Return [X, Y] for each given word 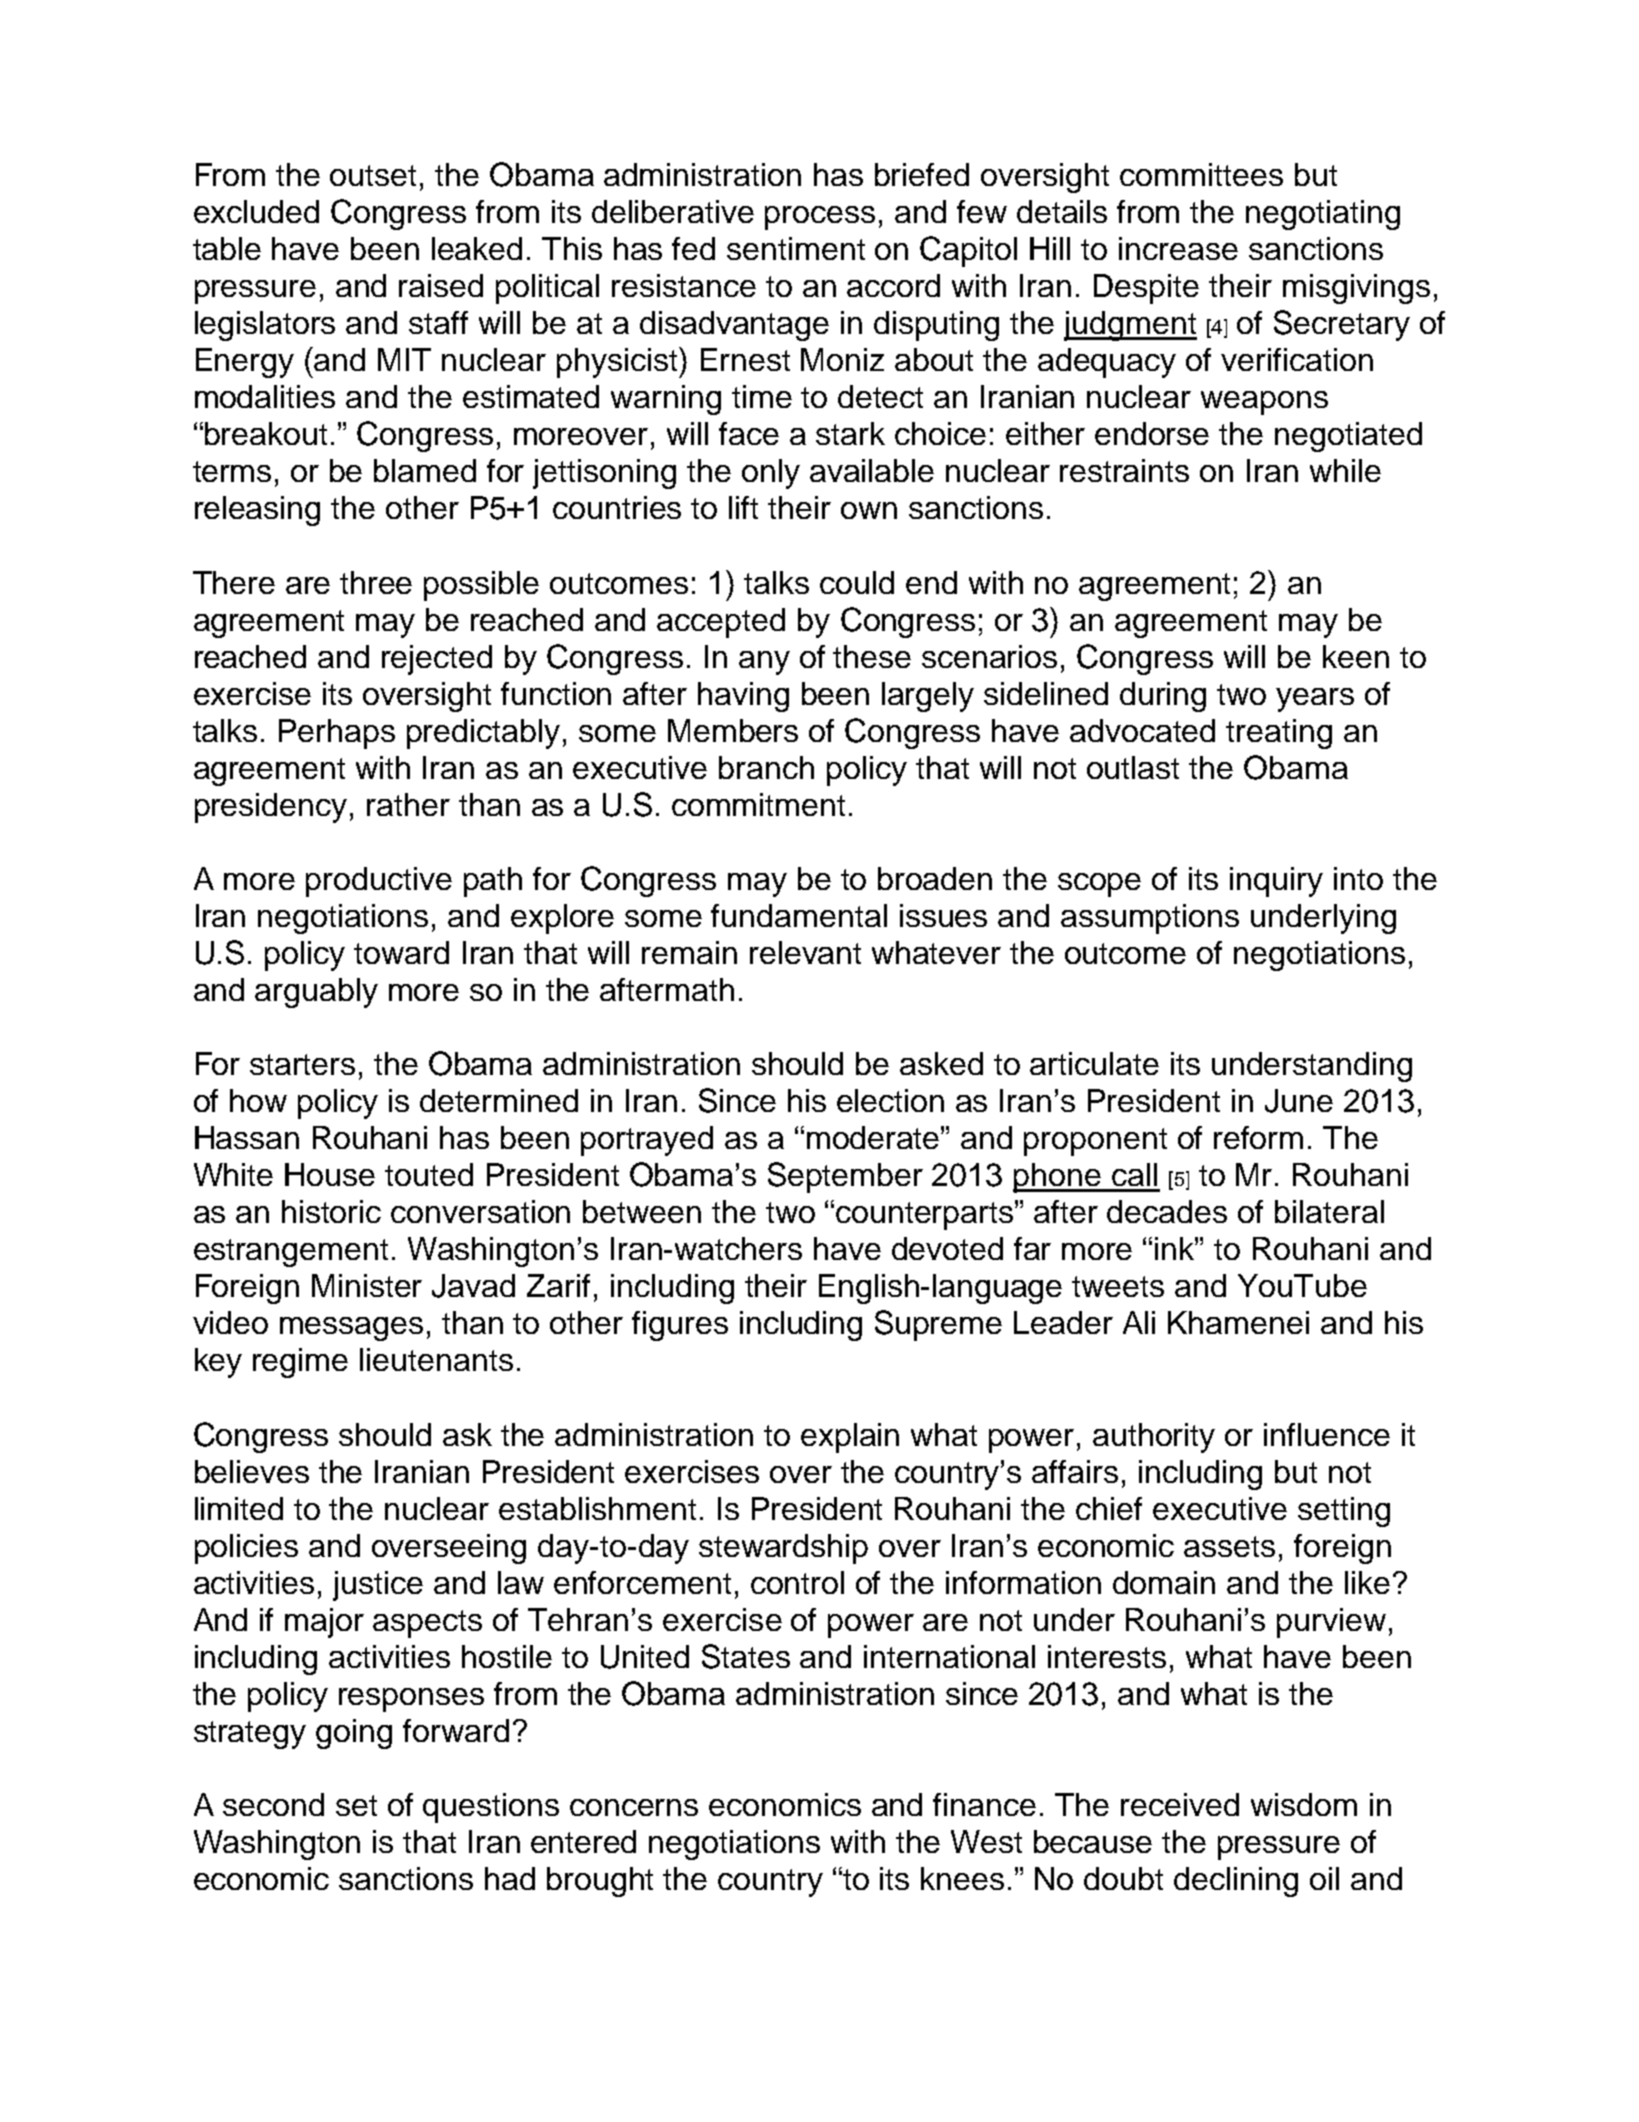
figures [680, 1326]
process [820, 218]
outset [373, 175]
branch [766, 767]
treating [1279, 734]
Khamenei [1238, 1322]
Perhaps [337, 734]
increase [1178, 248]
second [273, 1804]
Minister [367, 1285]
